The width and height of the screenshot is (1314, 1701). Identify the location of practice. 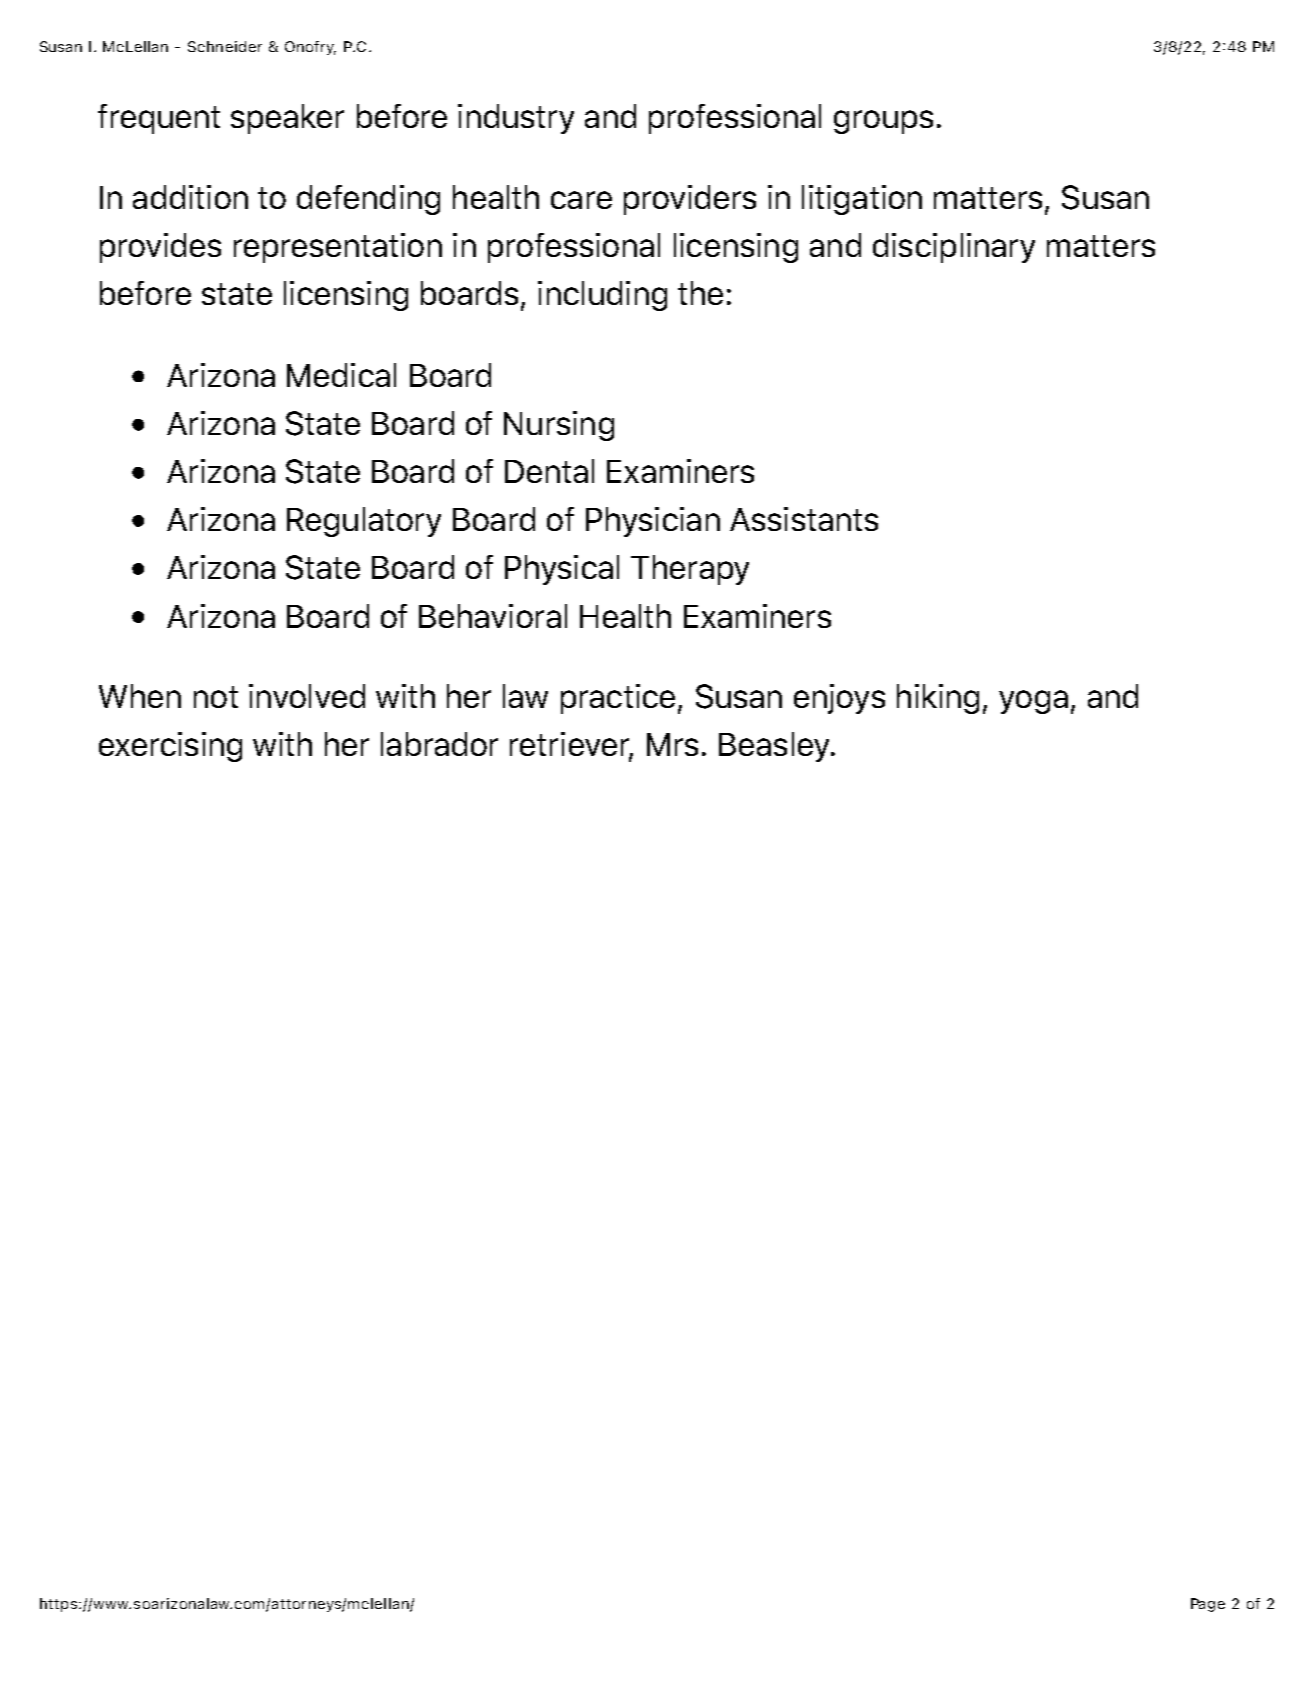
(618, 699).
